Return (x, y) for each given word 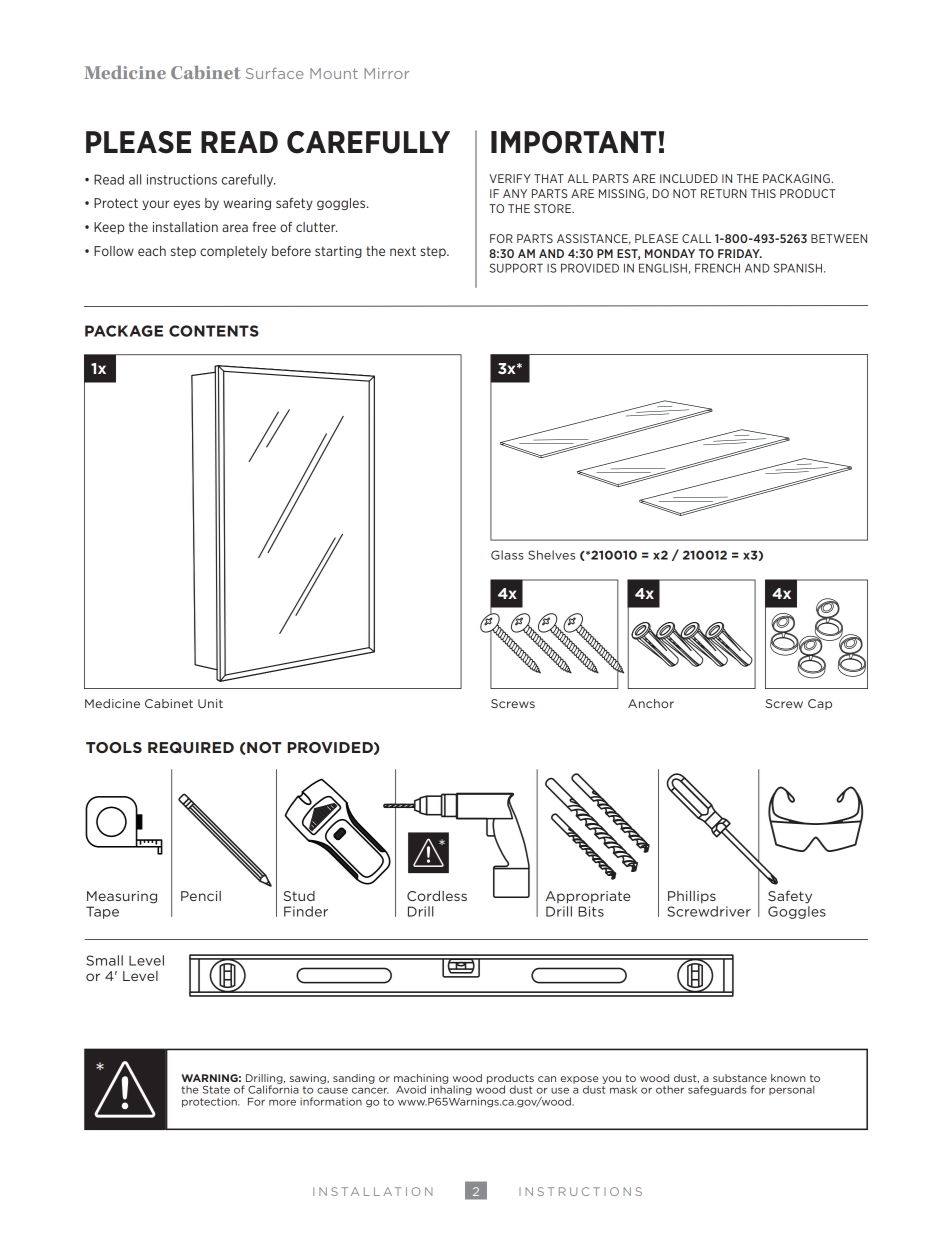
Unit (210, 703)
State (216, 1089)
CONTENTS (214, 331)
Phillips (692, 896)
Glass (507, 555)
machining (421, 1080)
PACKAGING (796, 178)
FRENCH (717, 268)
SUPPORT (516, 268)
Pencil (201, 896)
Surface (275, 73)
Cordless (437, 896)
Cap (820, 704)
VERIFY (510, 178)
